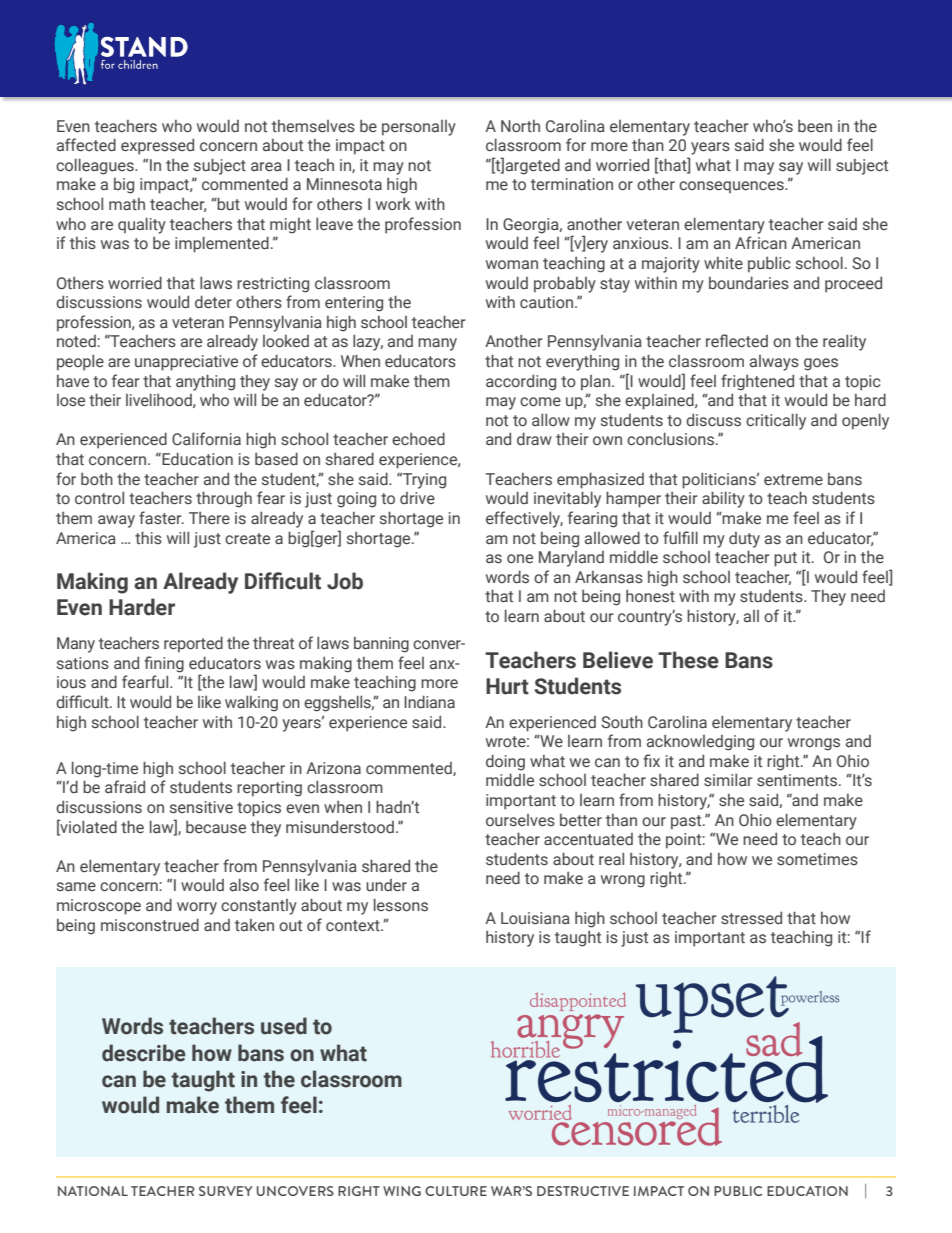  What do you see at coordinates (688, 660) in the screenshot?
I see `These` at bounding box center [688, 660].
